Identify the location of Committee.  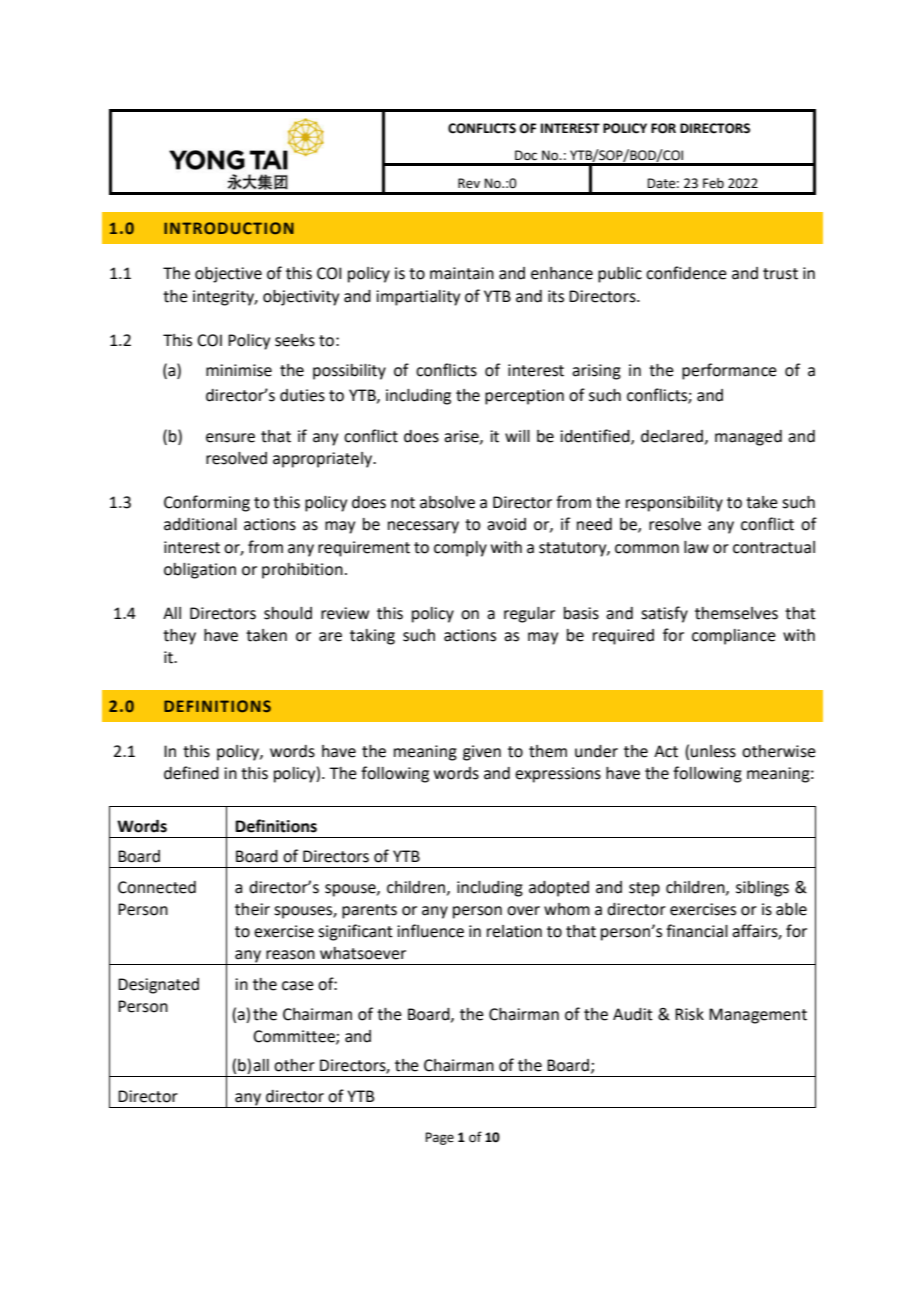
(295, 1037).
